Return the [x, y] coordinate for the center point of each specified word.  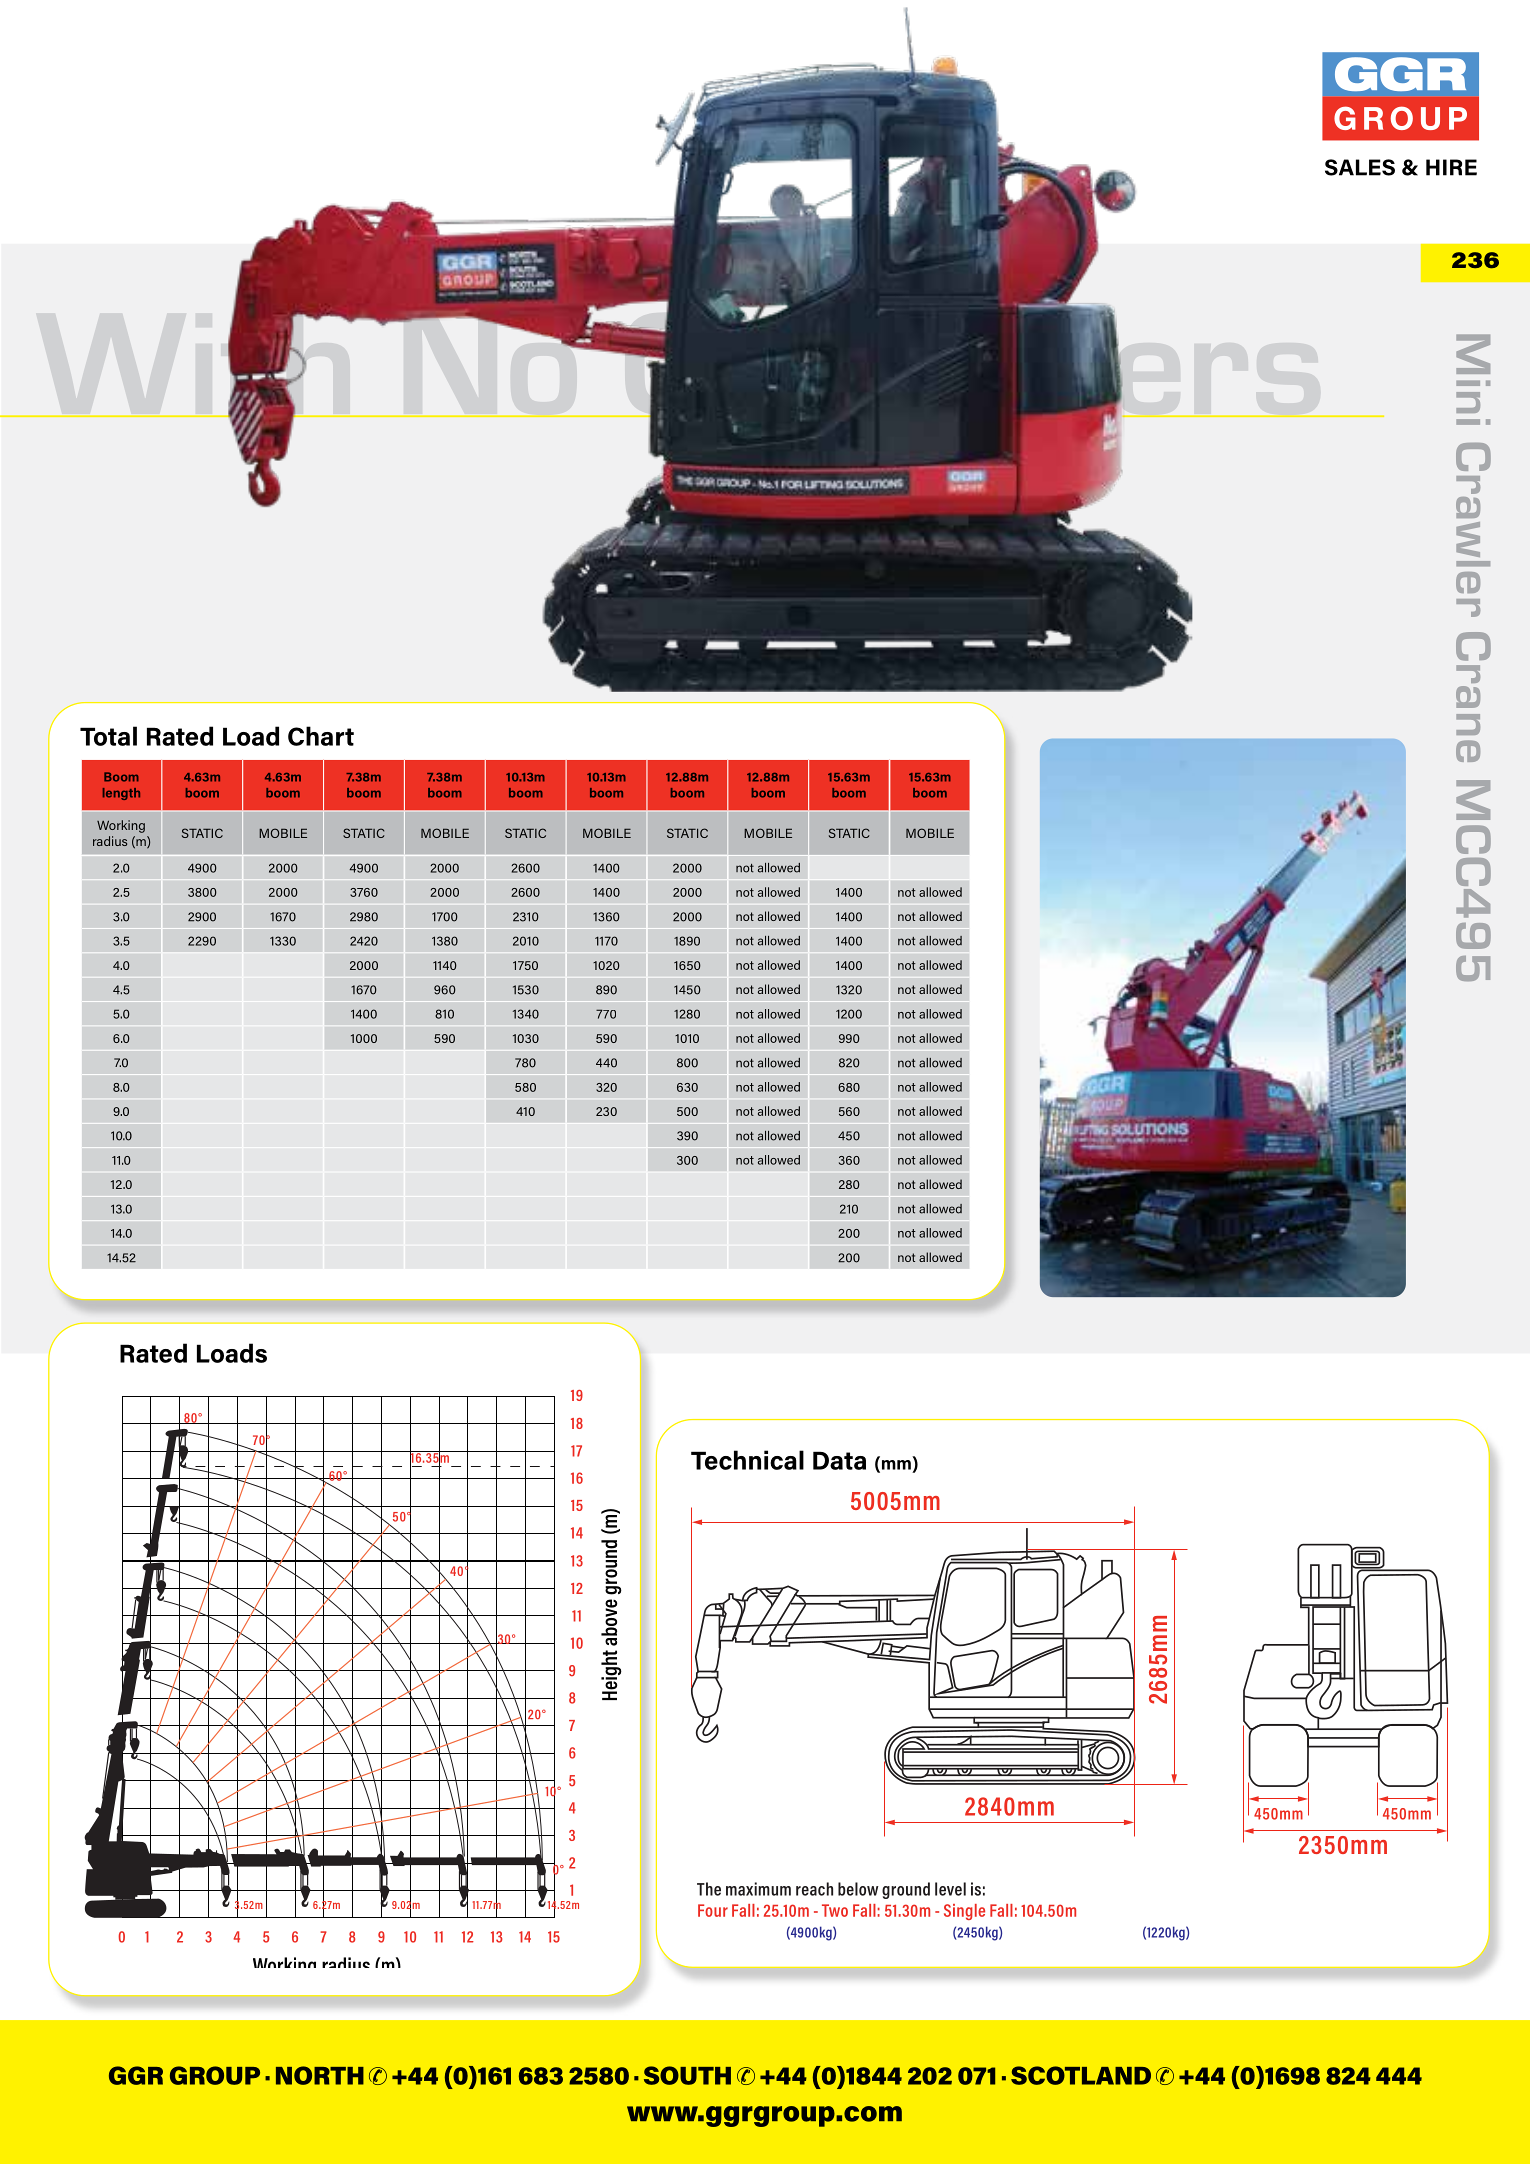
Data [839, 1460]
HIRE [1451, 167]
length [121, 794]
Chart [321, 736]
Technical [747, 1460]
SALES [1360, 167]
